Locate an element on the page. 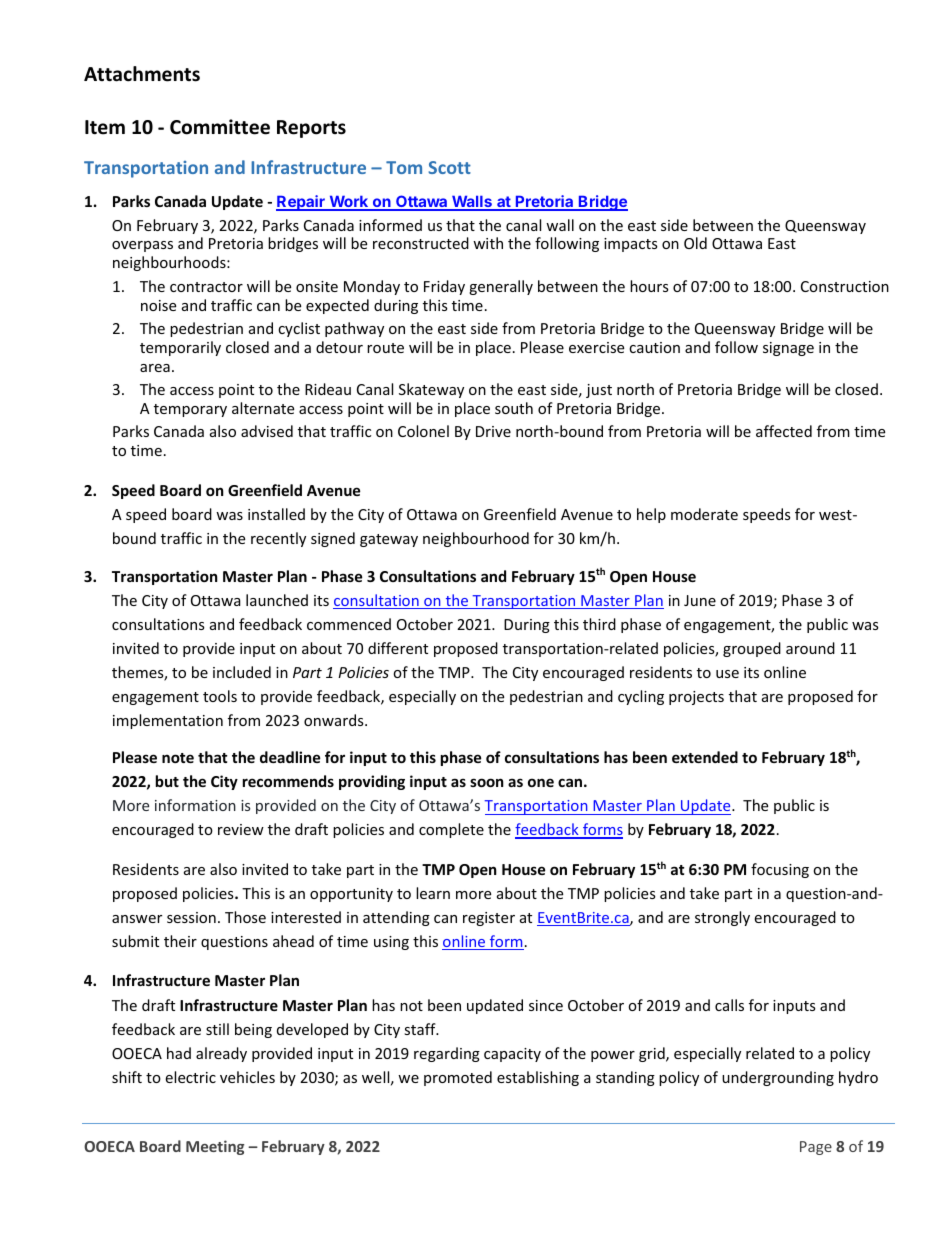 The width and height of the image is (952, 1233). Scott is located at coordinates (449, 167).
